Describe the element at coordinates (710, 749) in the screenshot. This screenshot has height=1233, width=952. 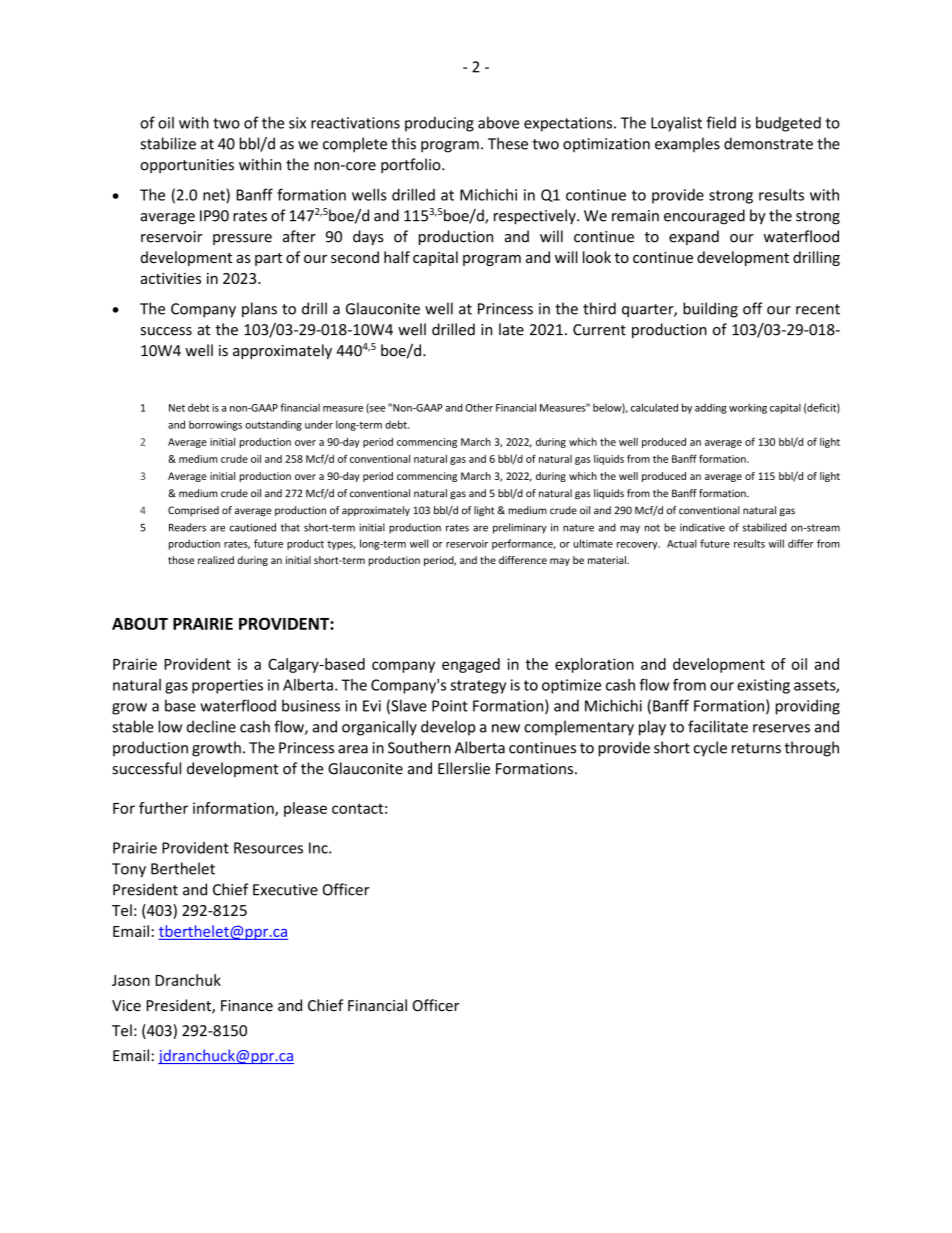
I see `cycle` at that location.
